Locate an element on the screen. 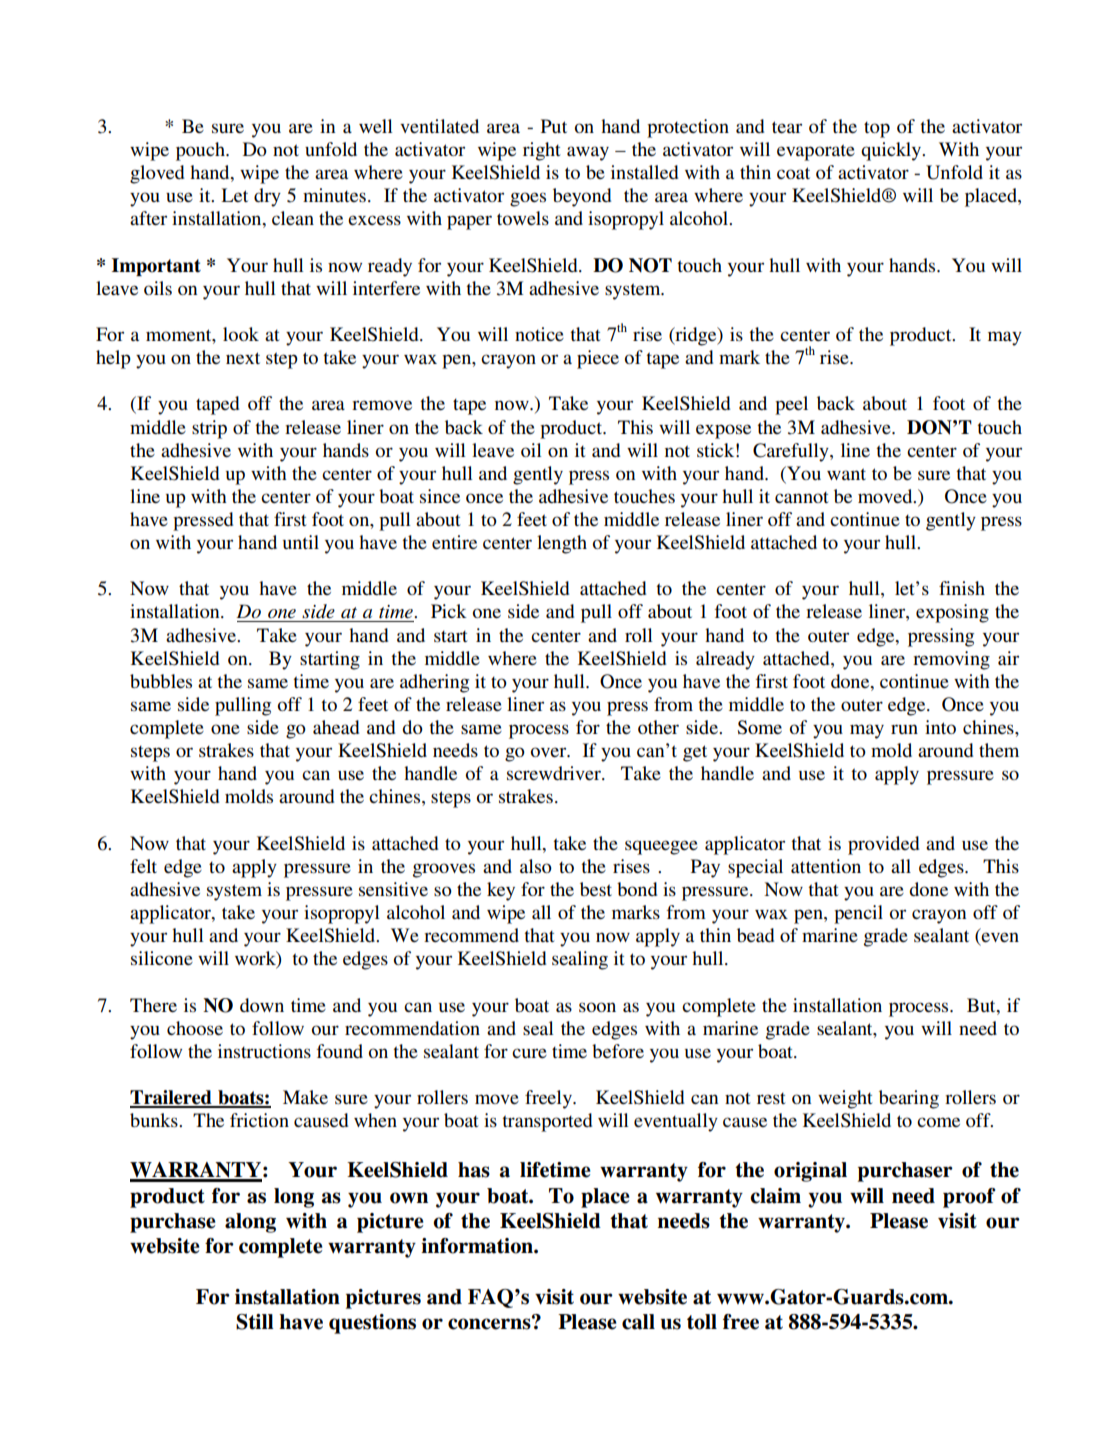 The image size is (1119, 1448). instructions is located at coordinates (264, 1051).
